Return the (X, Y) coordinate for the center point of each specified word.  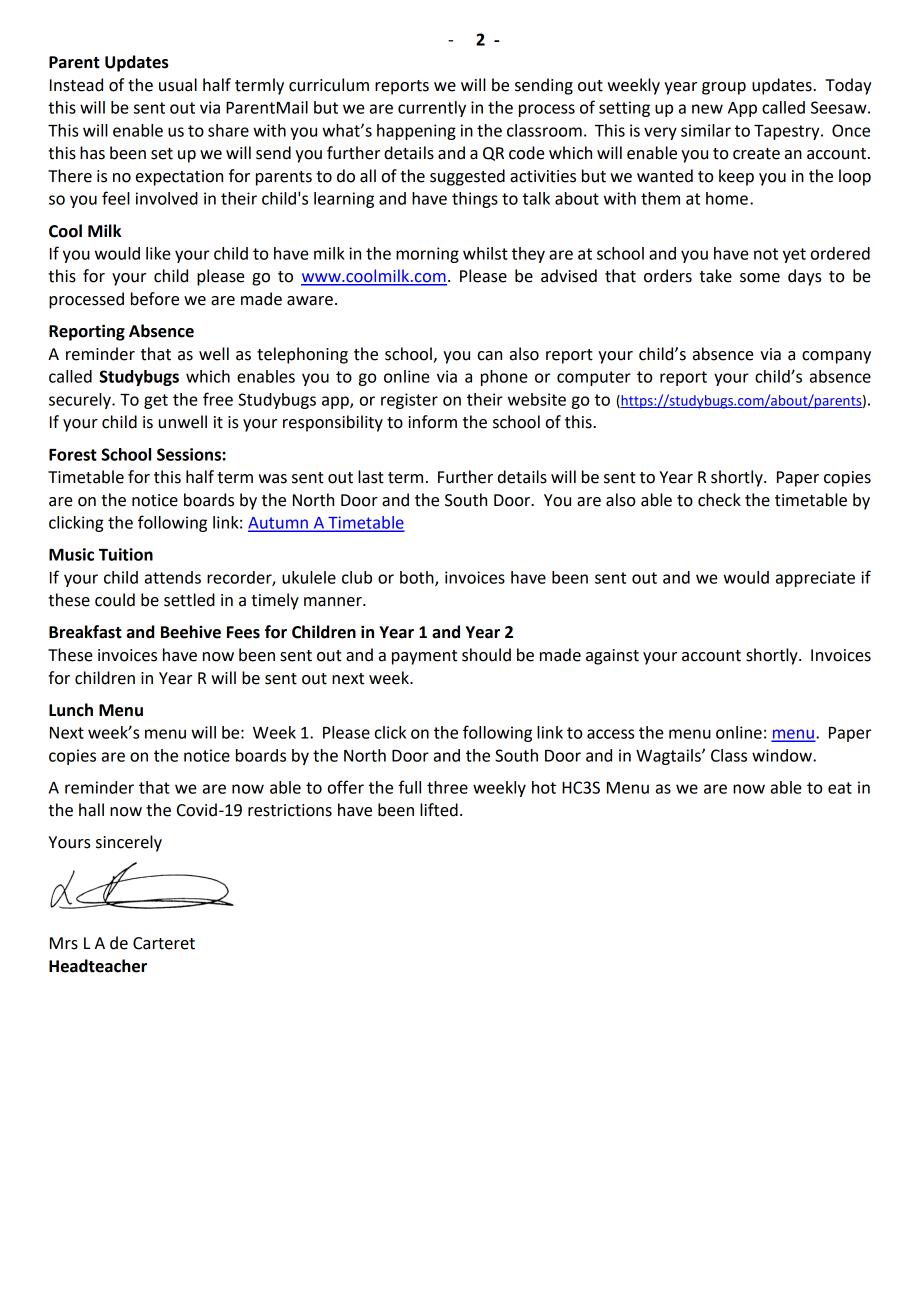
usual (178, 85)
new (707, 109)
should (486, 655)
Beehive (191, 632)
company (836, 357)
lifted (439, 810)
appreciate (815, 579)
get (156, 401)
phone (504, 378)
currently (432, 109)
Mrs (64, 943)
